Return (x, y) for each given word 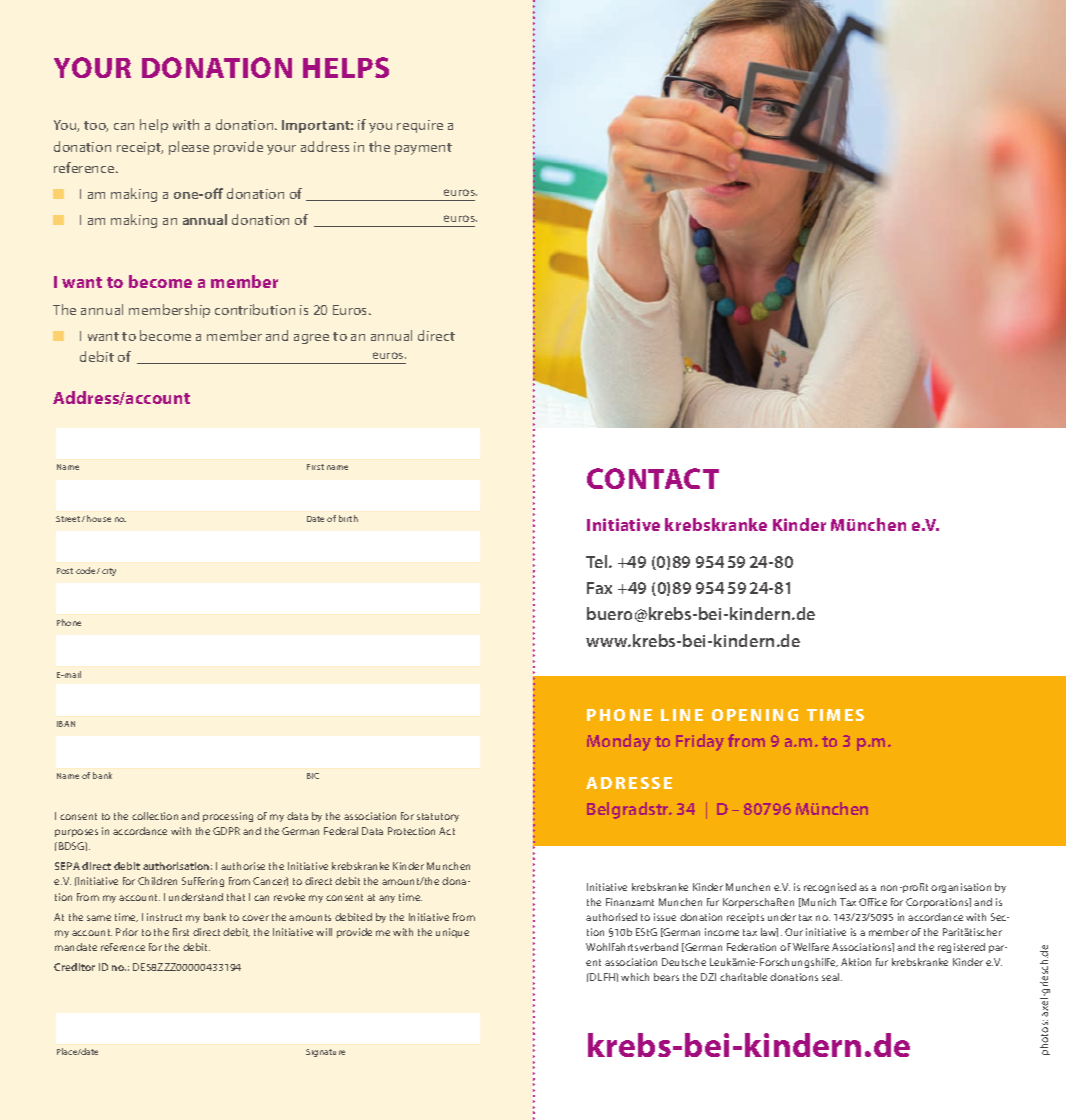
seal (832, 977)
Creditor (74, 967)
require (420, 126)
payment (423, 149)
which (635, 977)
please (189, 148)
